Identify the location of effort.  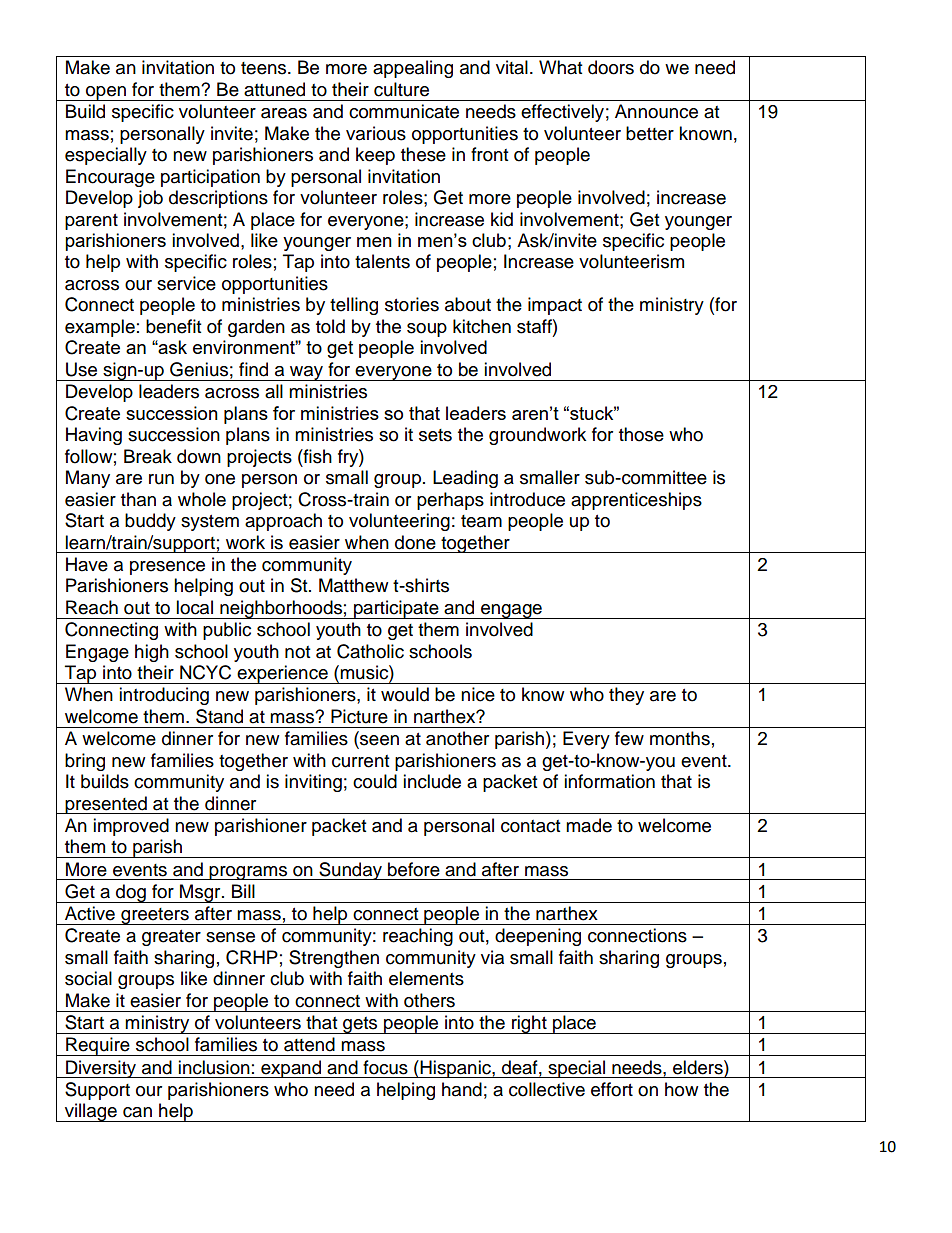
(612, 1089).
